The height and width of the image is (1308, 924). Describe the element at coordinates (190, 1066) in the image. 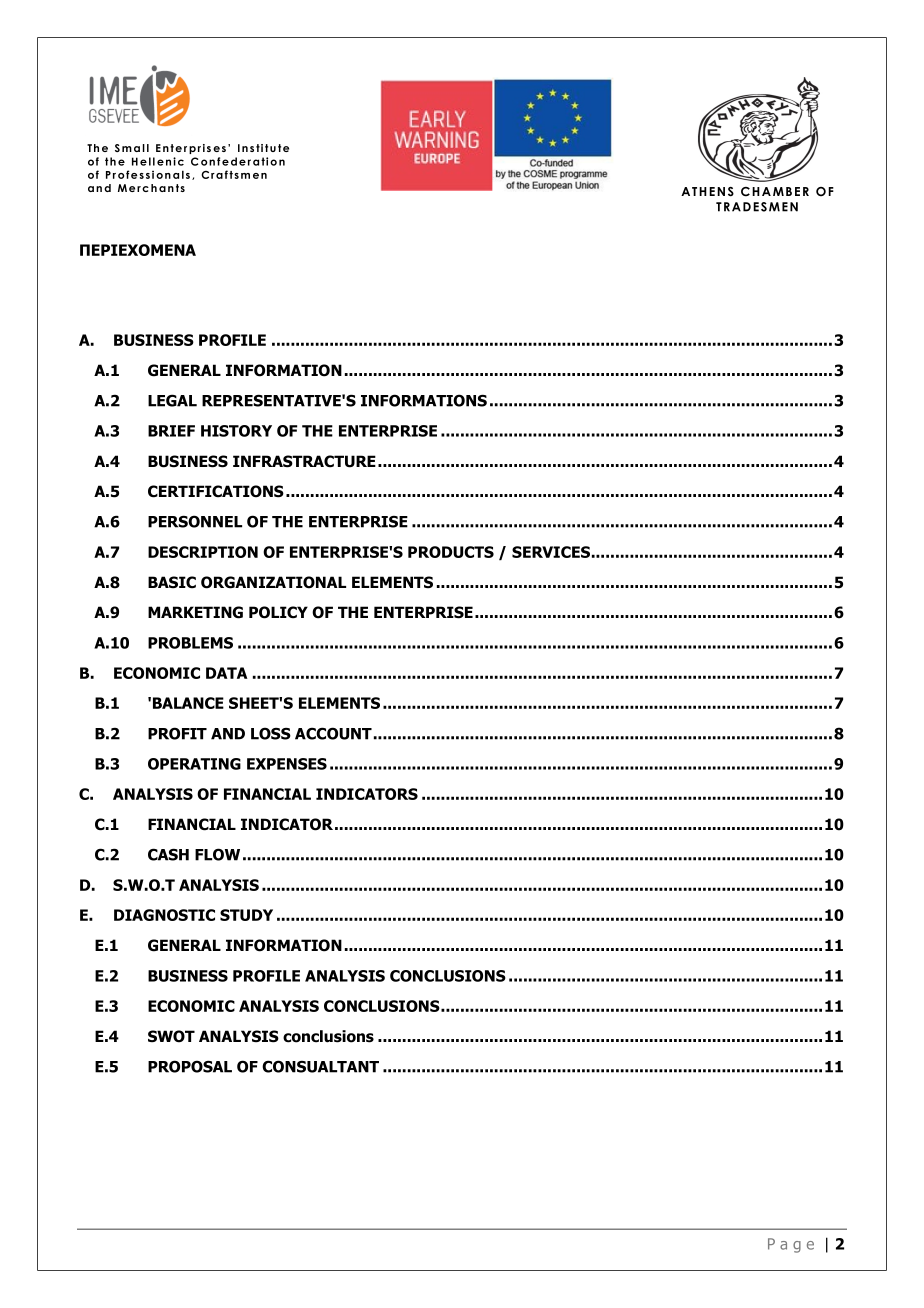

I see `PROPOSAL` at that location.
